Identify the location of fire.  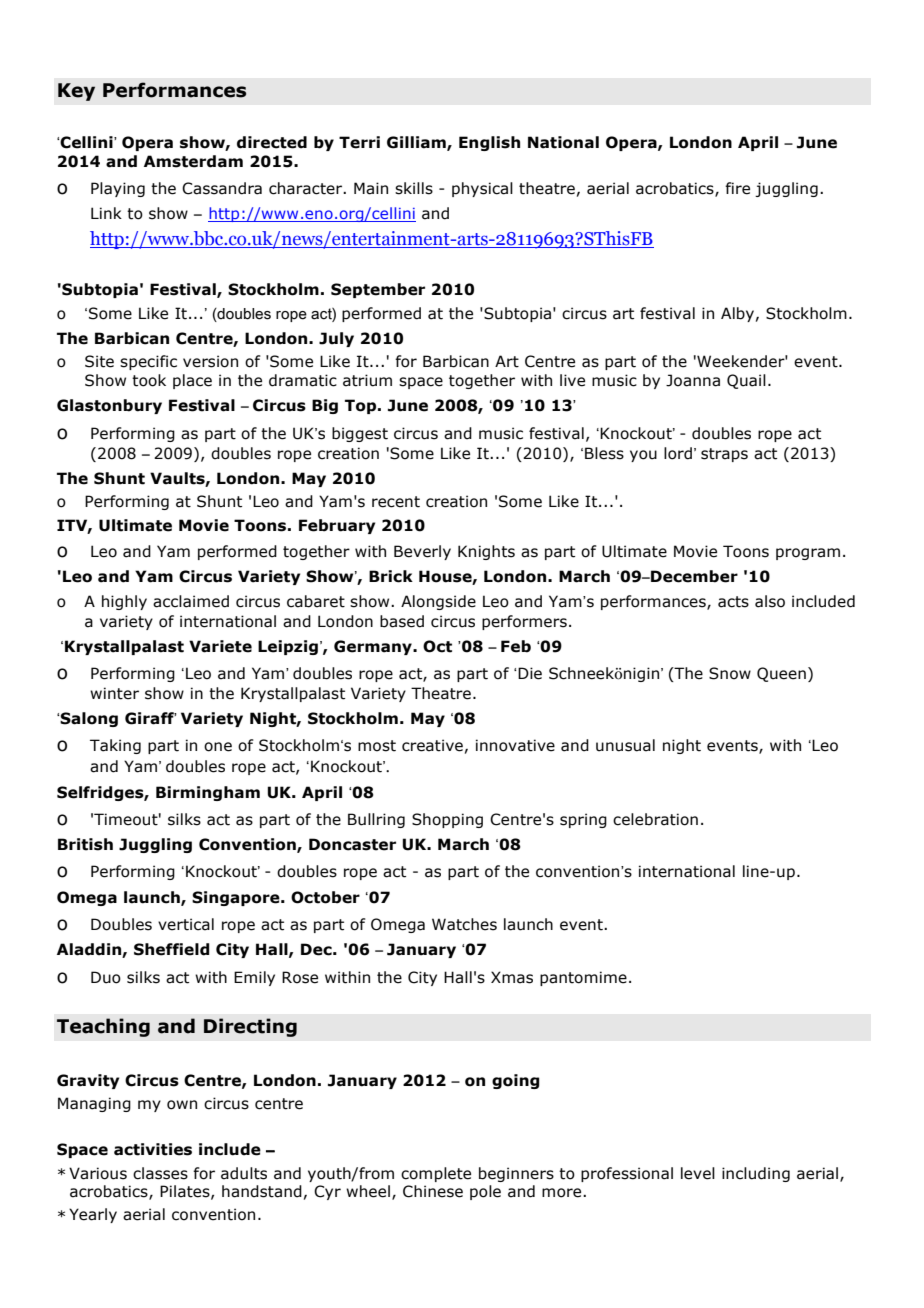
(737, 188).
